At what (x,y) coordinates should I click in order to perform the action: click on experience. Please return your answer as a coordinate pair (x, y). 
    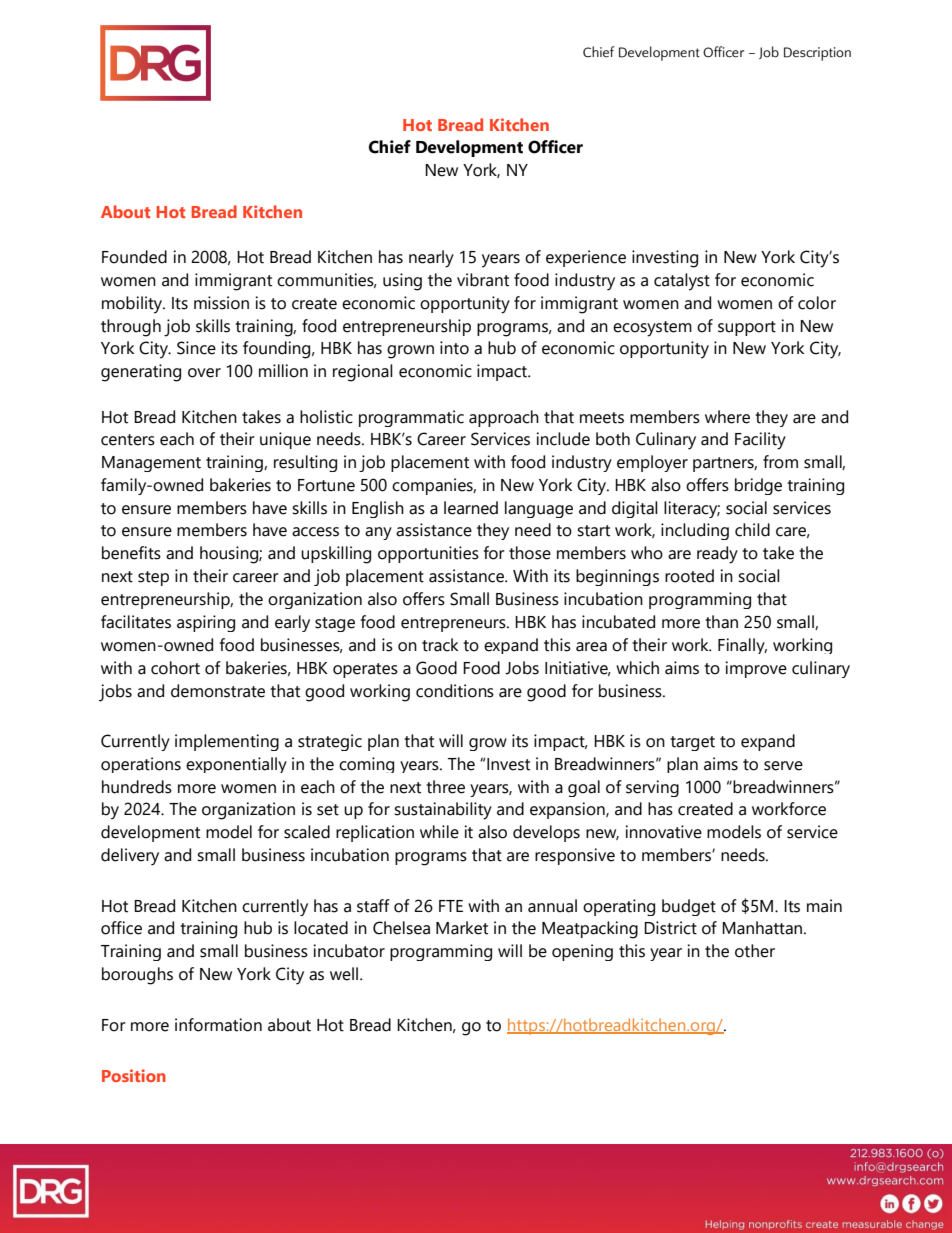
    Looking at the image, I should click on (586, 258).
